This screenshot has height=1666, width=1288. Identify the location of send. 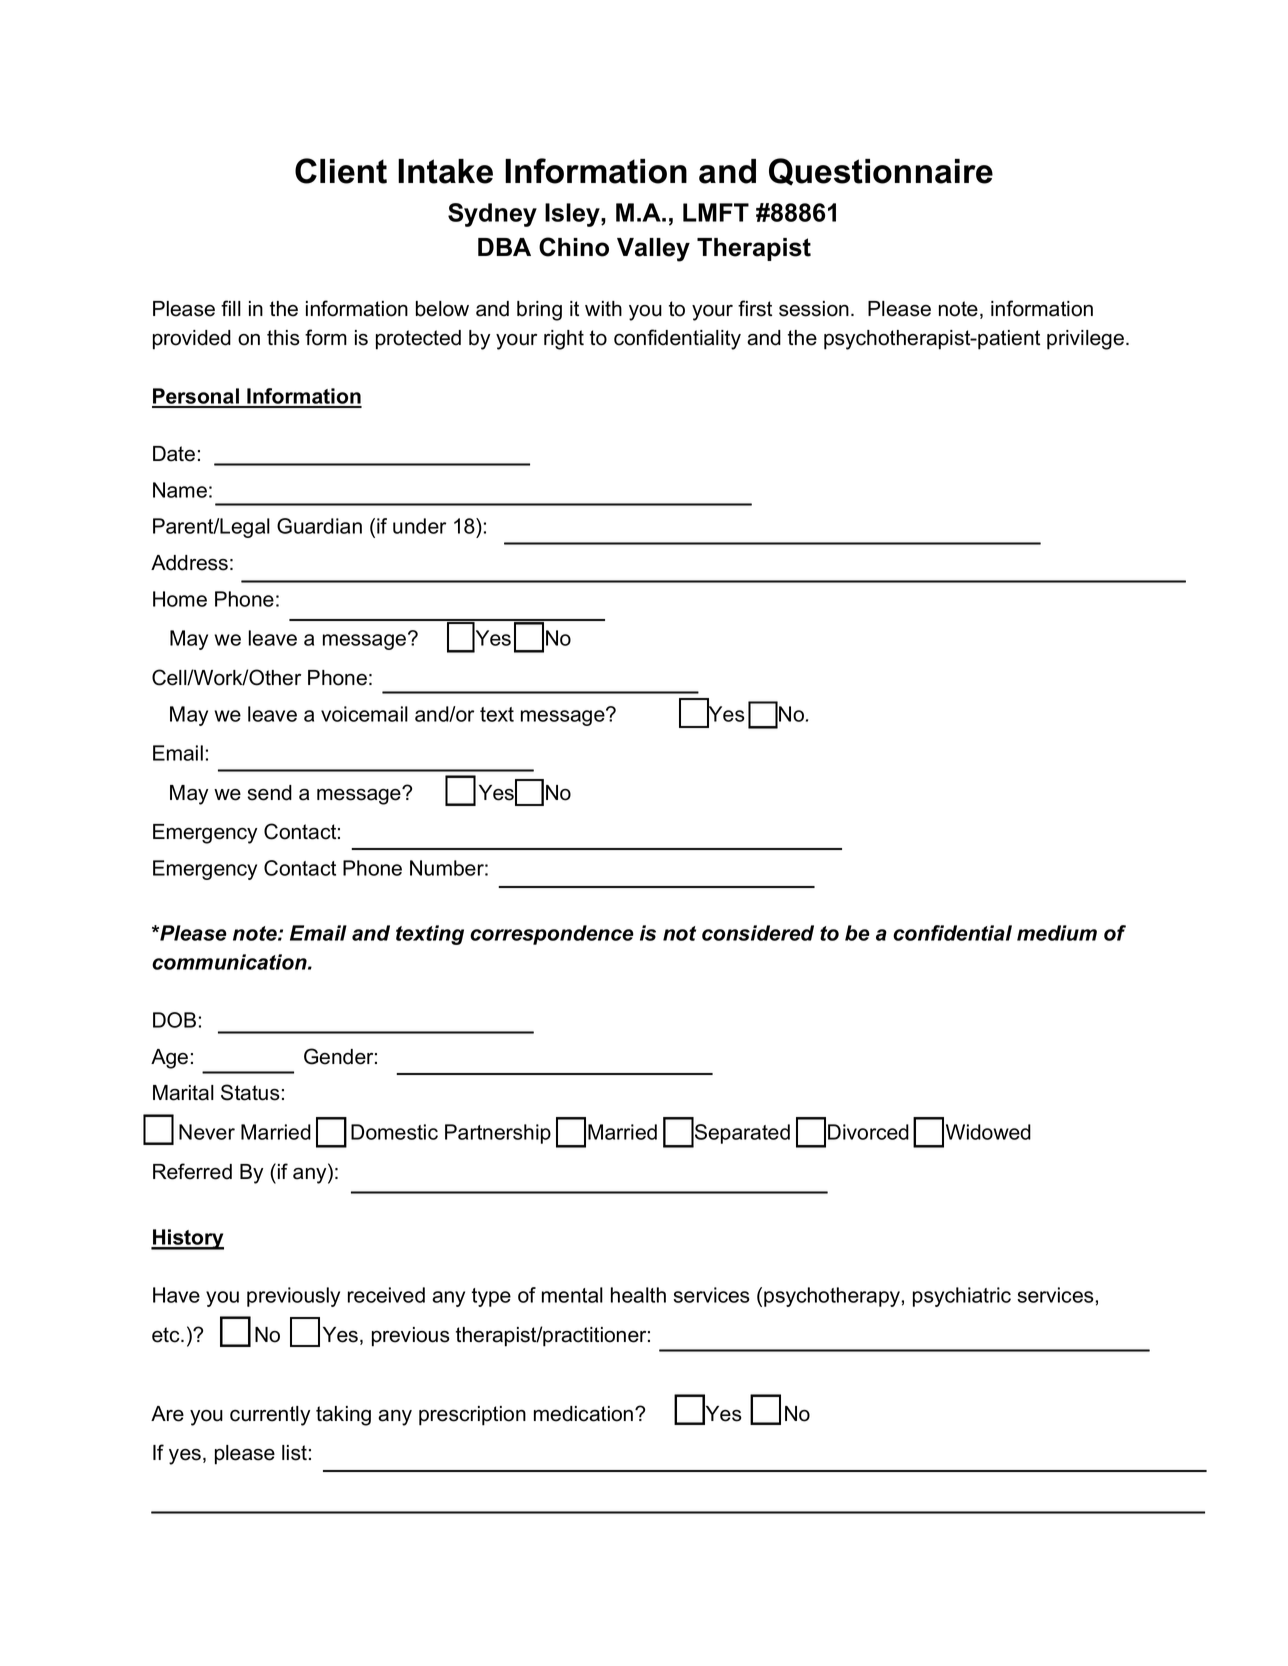
(270, 793).
